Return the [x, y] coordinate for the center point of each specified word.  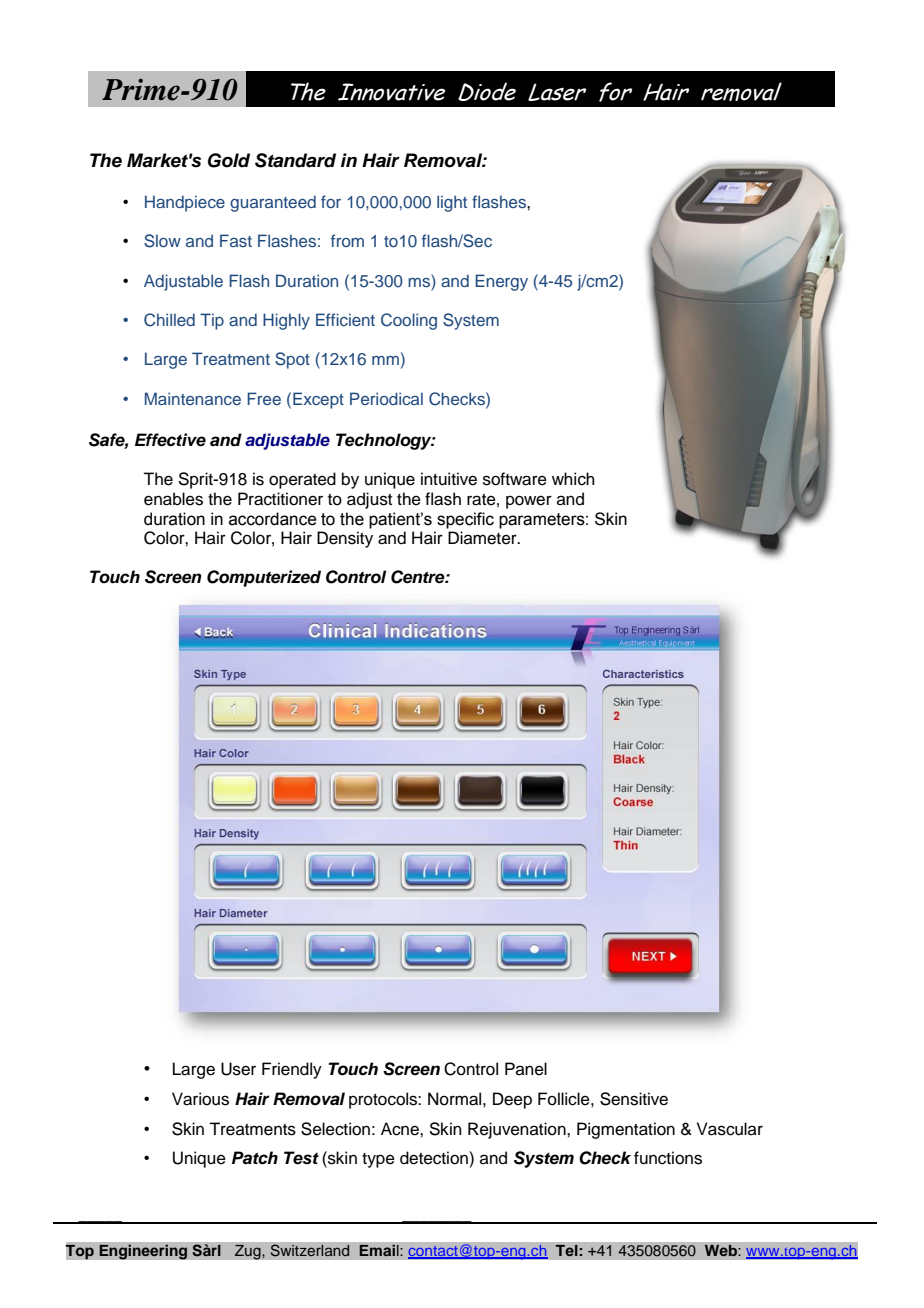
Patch [255, 1158]
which [573, 479]
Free [264, 398]
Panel [526, 1069]
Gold [229, 160]
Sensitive [634, 1099]
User [238, 1069]
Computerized [264, 578]
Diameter [483, 538]
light [452, 203]
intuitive [449, 479]
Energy [501, 282]
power [529, 502]
